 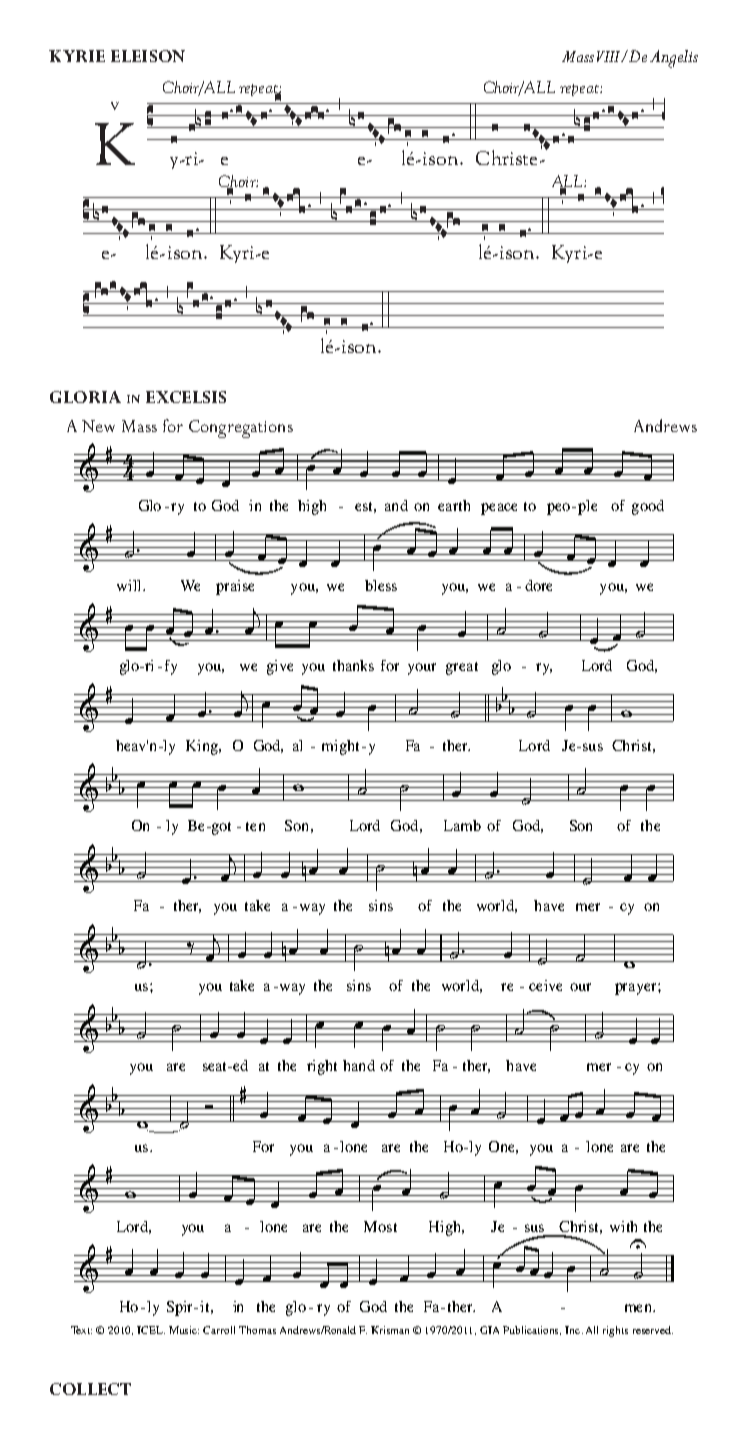 What do you see at coordinates (454, 505) in the image?
I see `earth` at bounding box center [454, 505].
